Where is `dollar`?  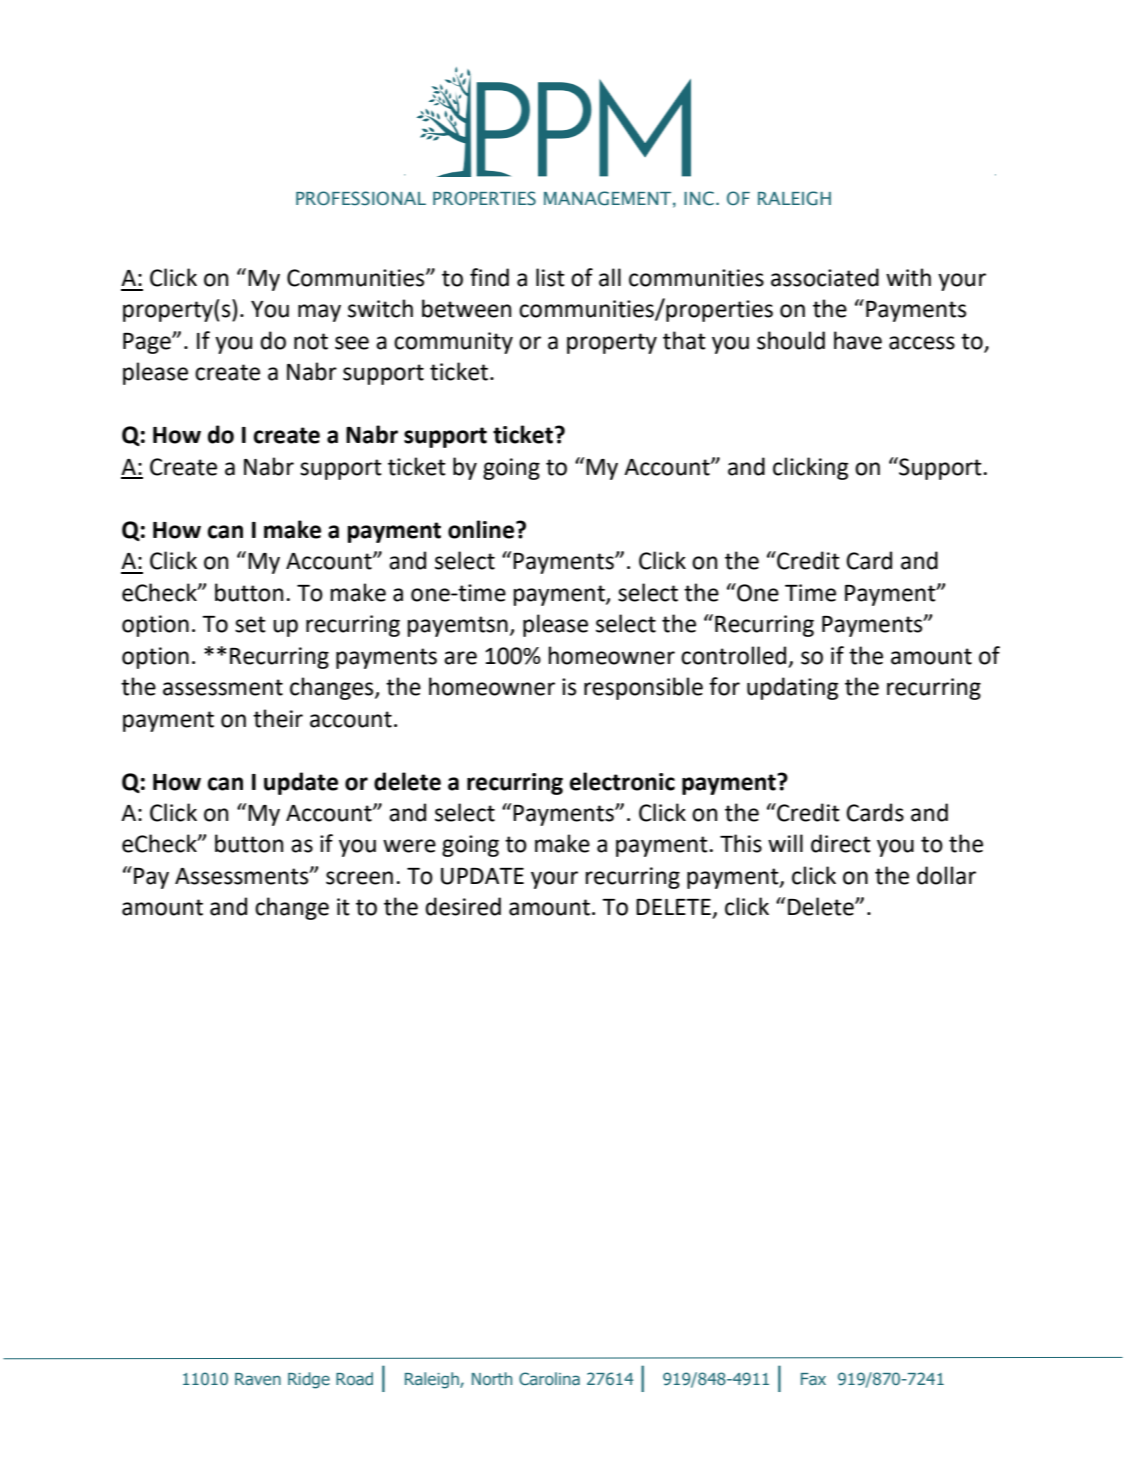 dollar is located at coordinates (946, 875).
